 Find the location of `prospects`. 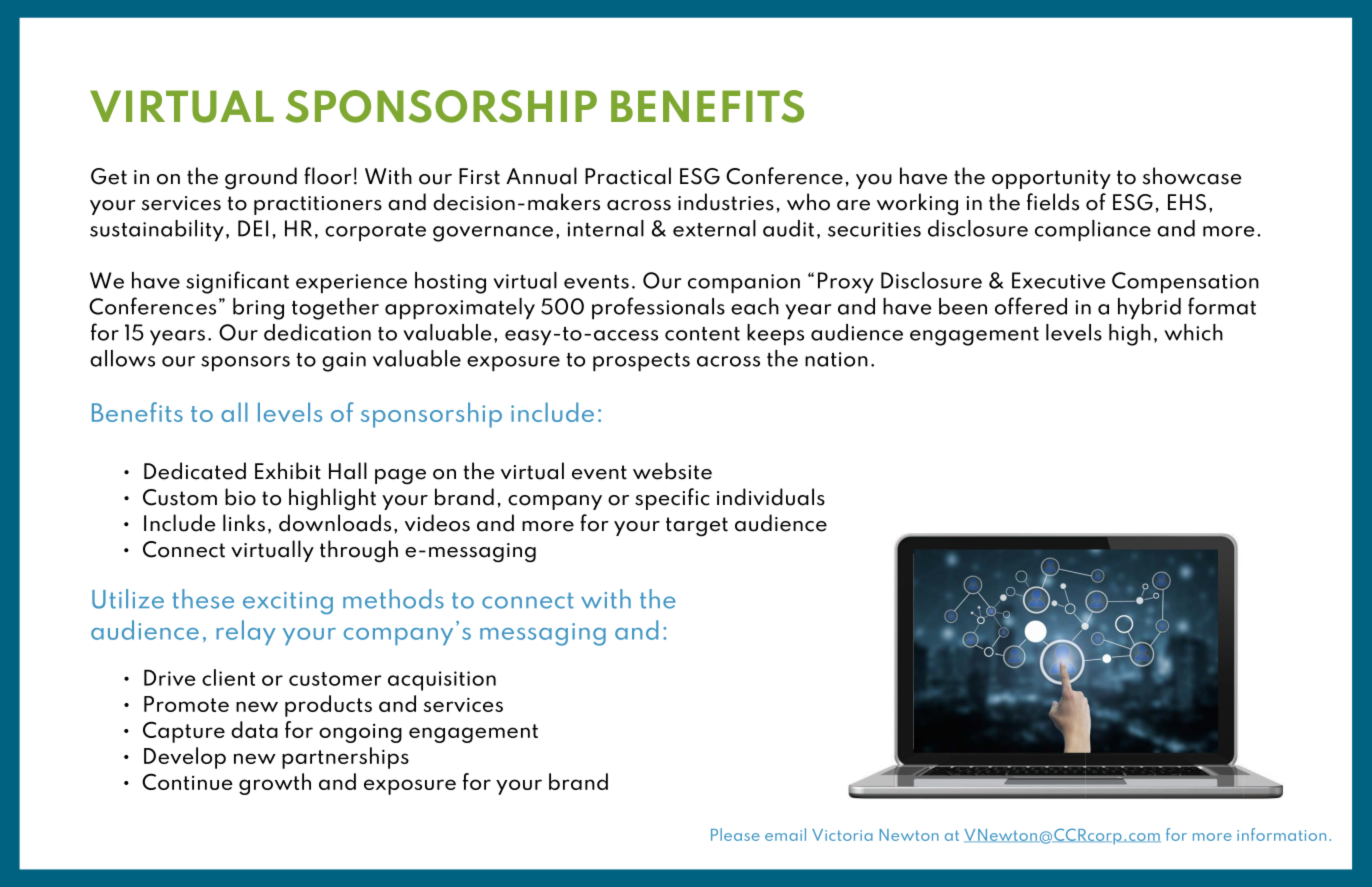

prospects is located at coordinates (641, 362).
